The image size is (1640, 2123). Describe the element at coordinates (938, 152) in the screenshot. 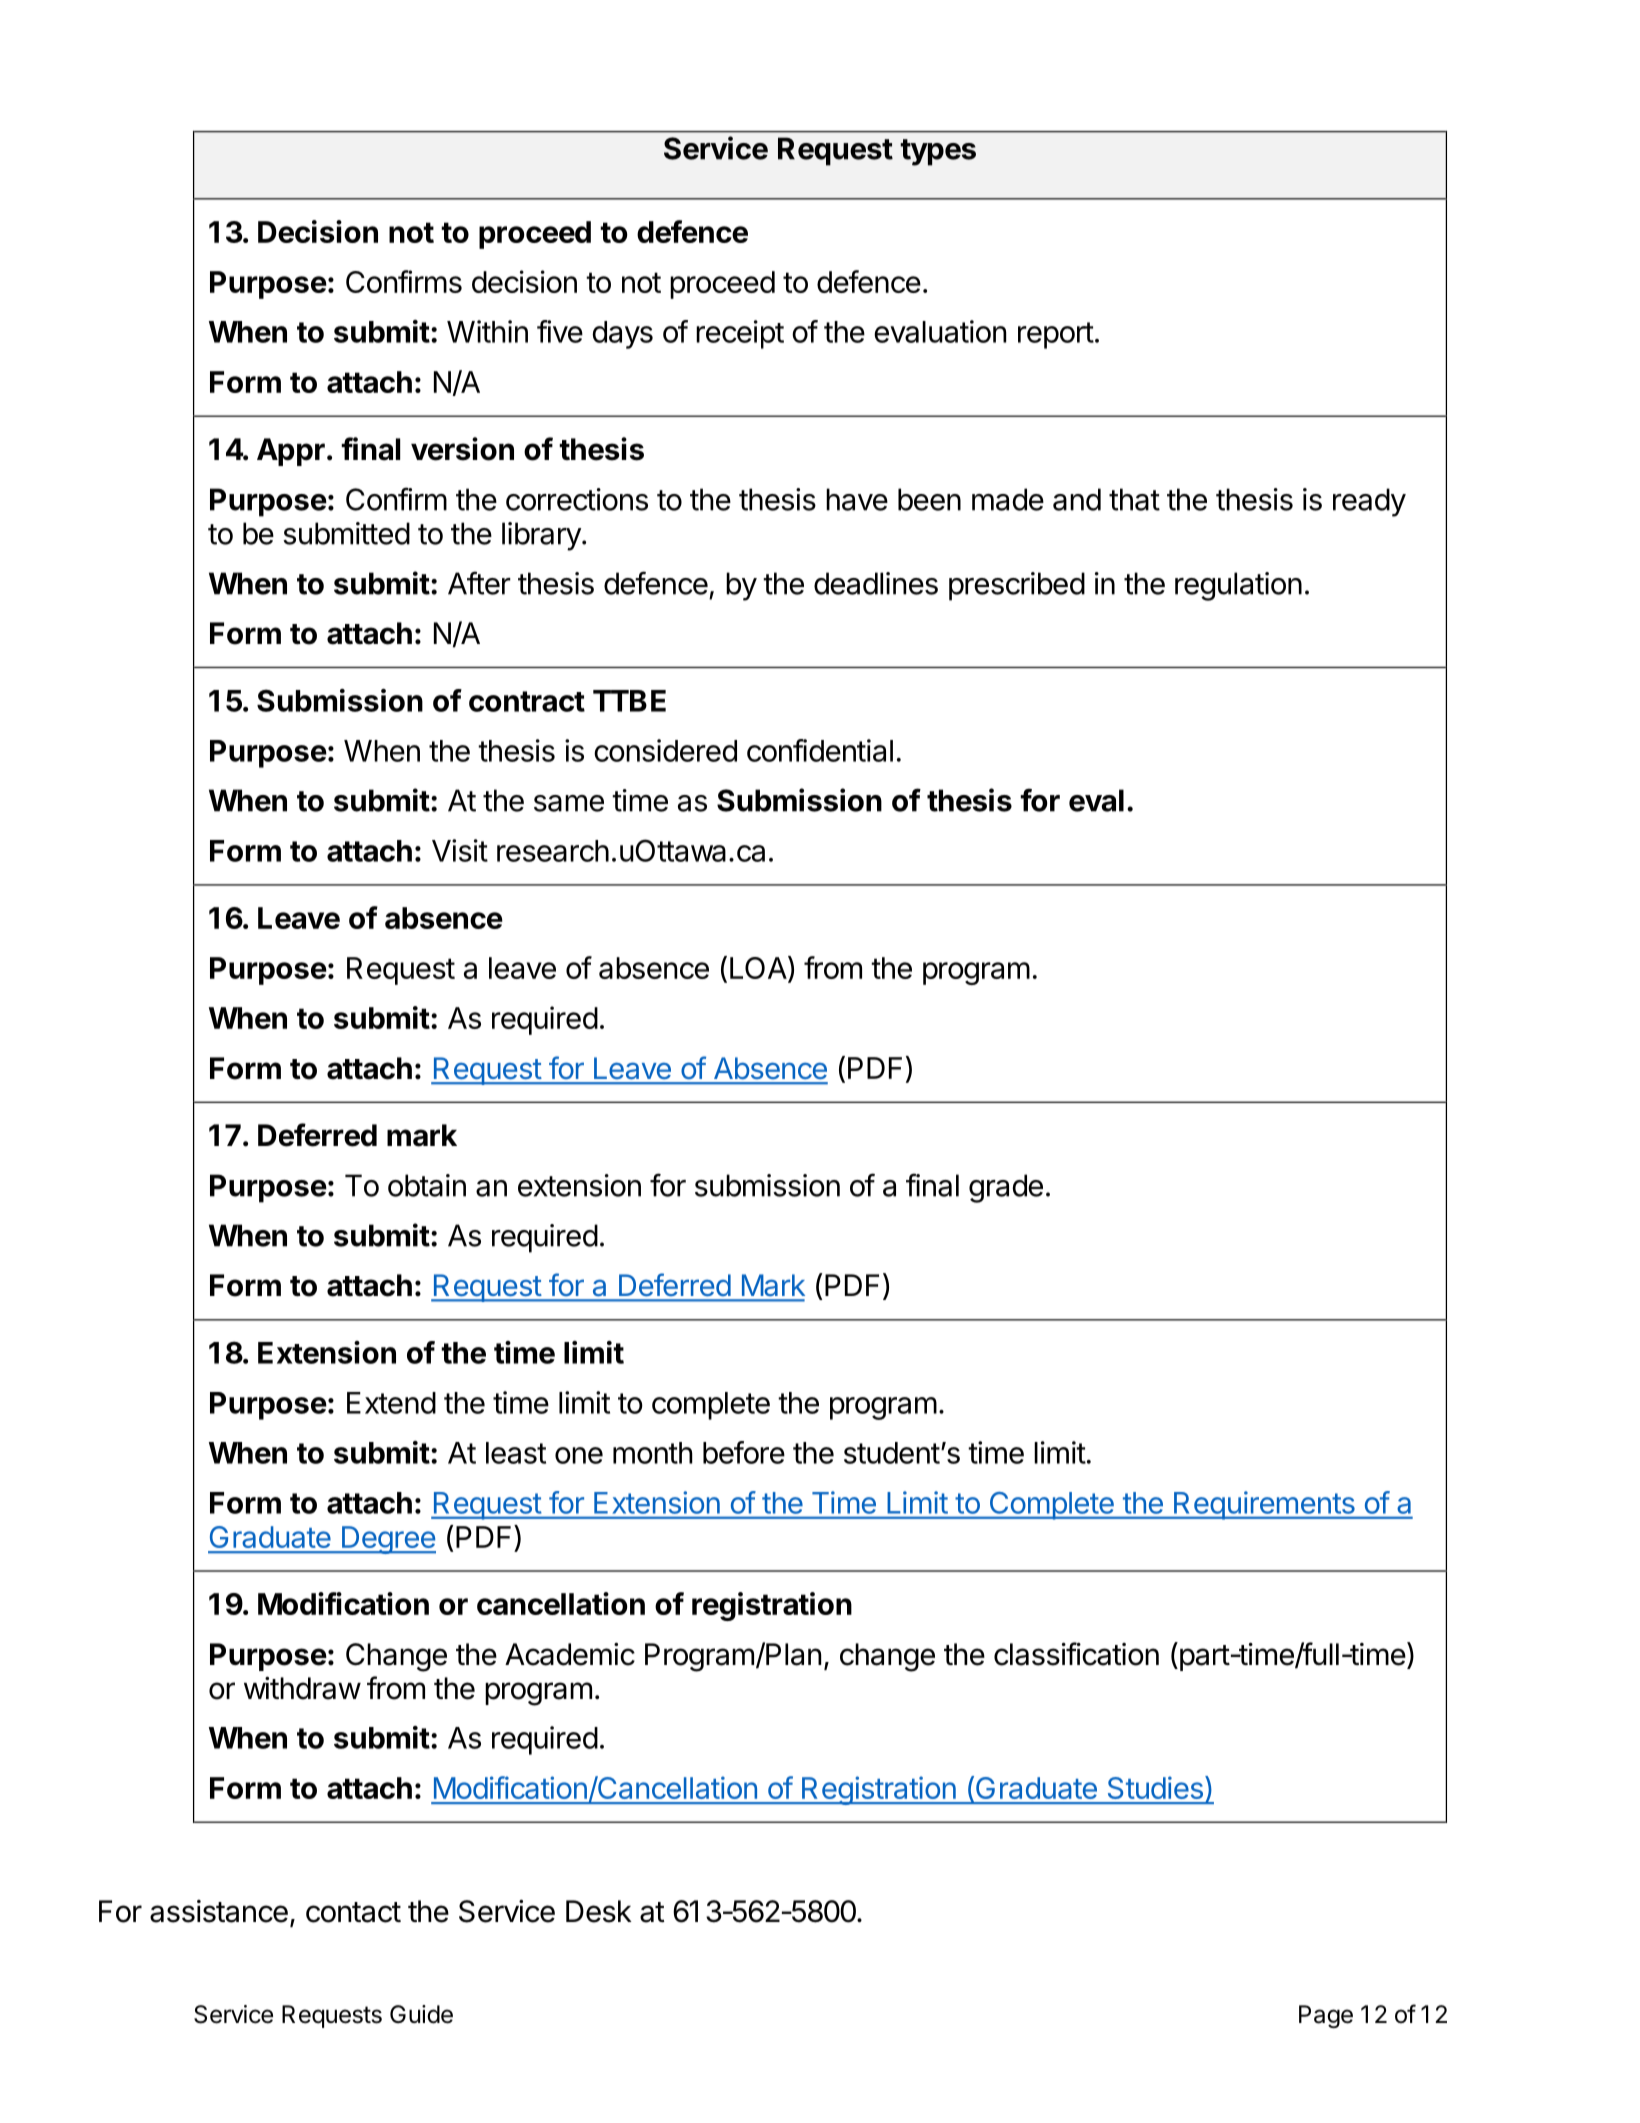

I see `types` at that location.
